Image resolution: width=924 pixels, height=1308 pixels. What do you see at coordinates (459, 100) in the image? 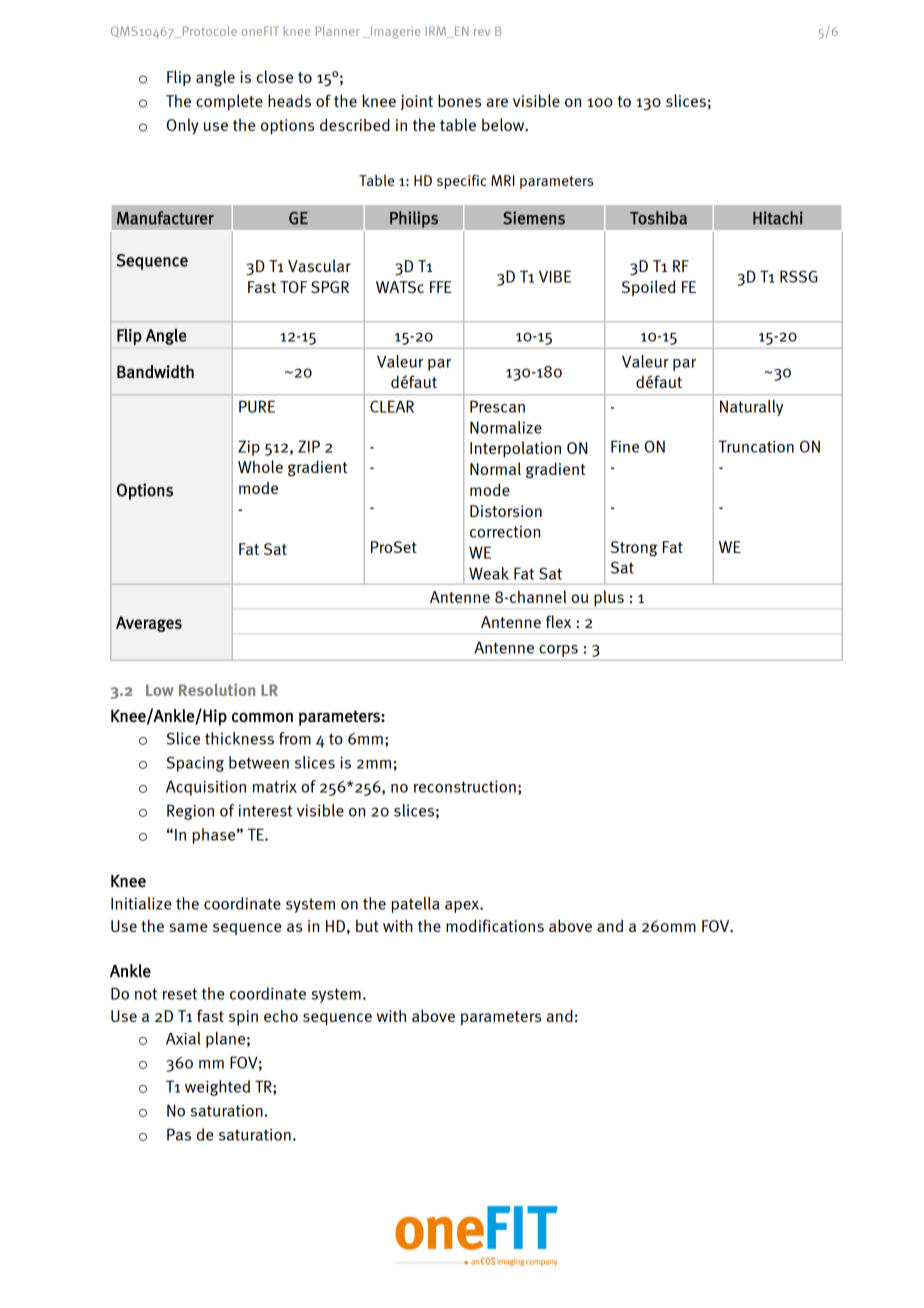
I see `bones` at bounding box center [459, 100].
